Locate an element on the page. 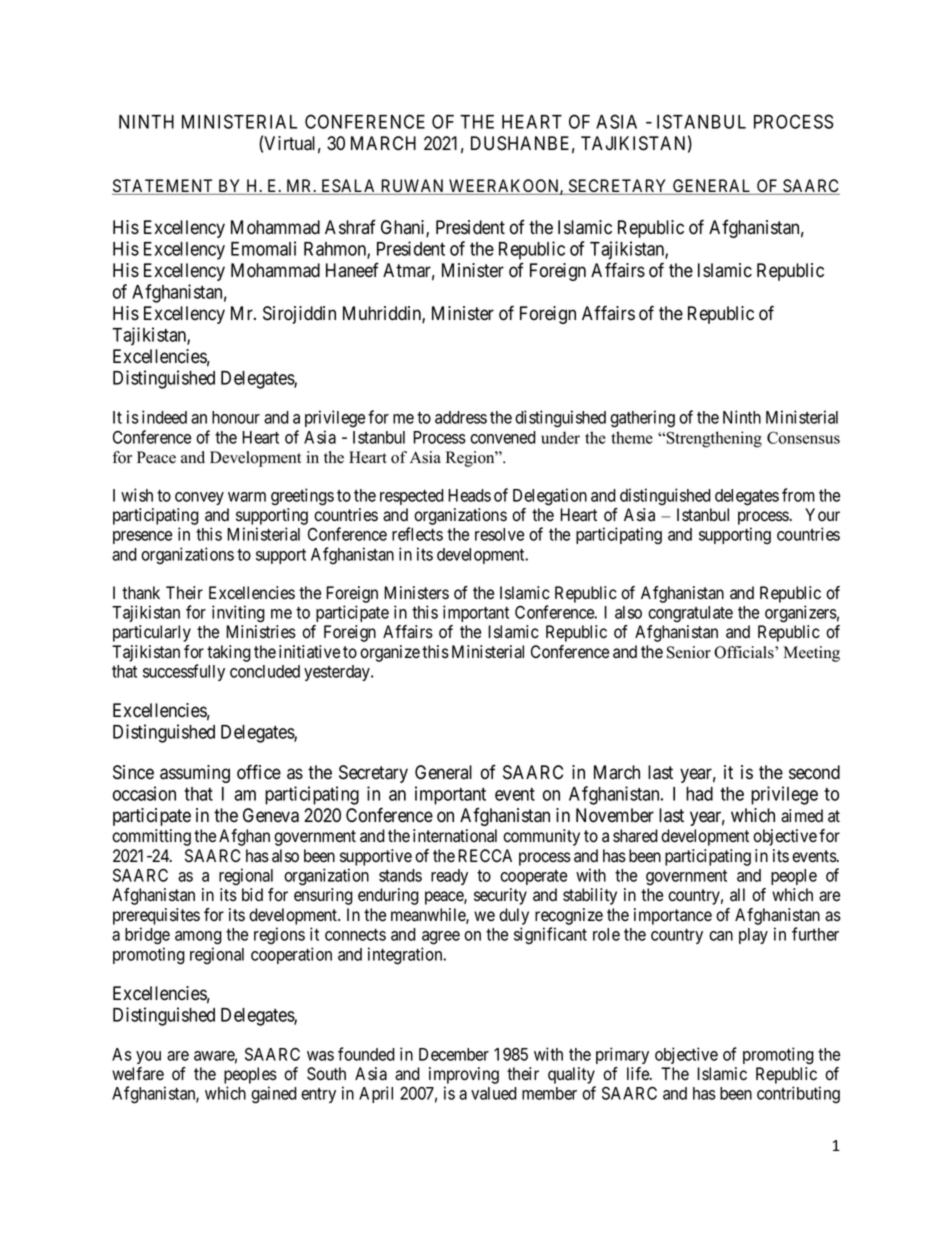  Officials is located at coordinates (745, 652).
